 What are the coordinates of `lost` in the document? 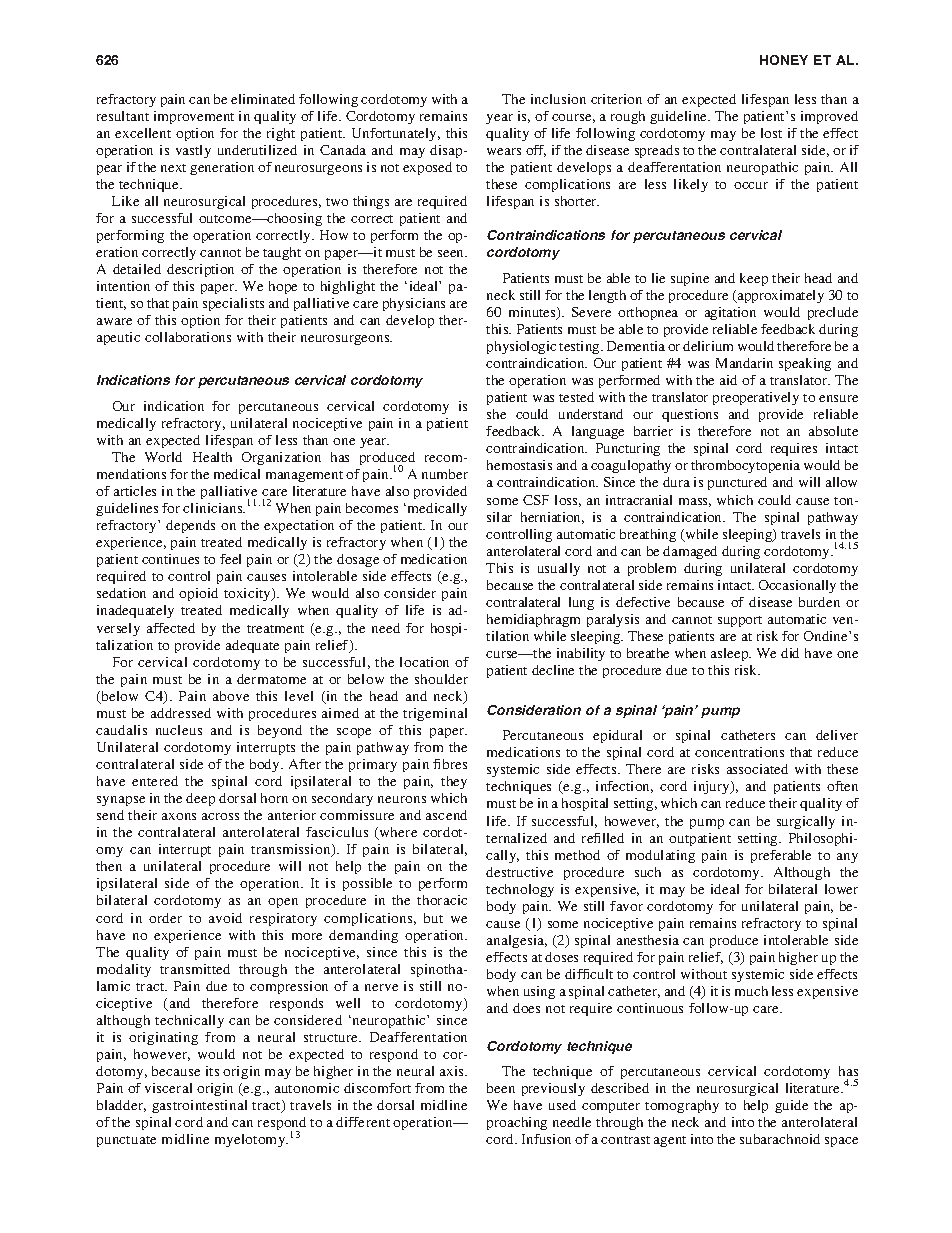 It's located at (771, 133).
